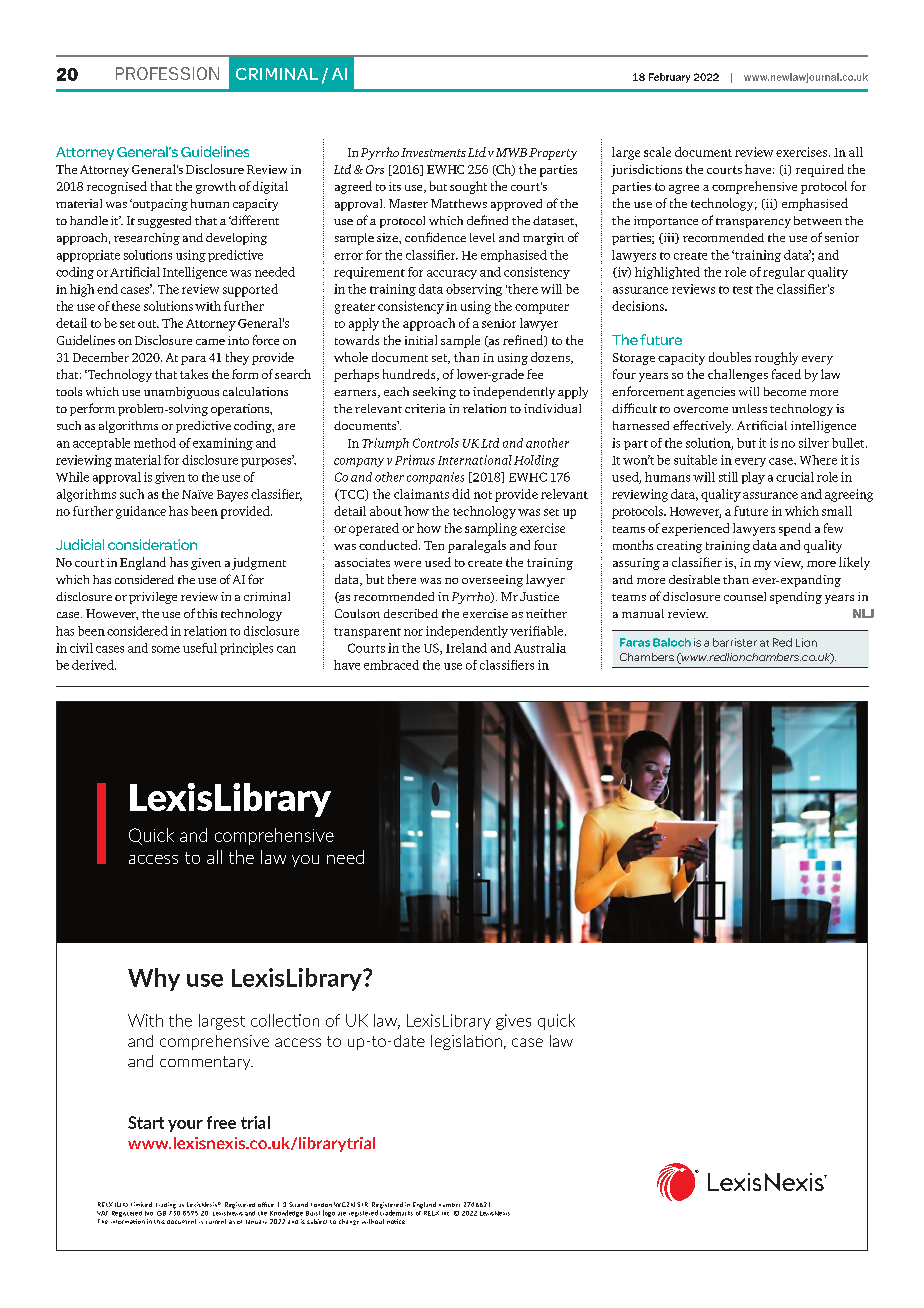 The height and width of the screenshot is (1308, 924). What do you see at coordinates (433, 152) in the screenshot?
I see `Investments` at bounding box center [433, 152].
